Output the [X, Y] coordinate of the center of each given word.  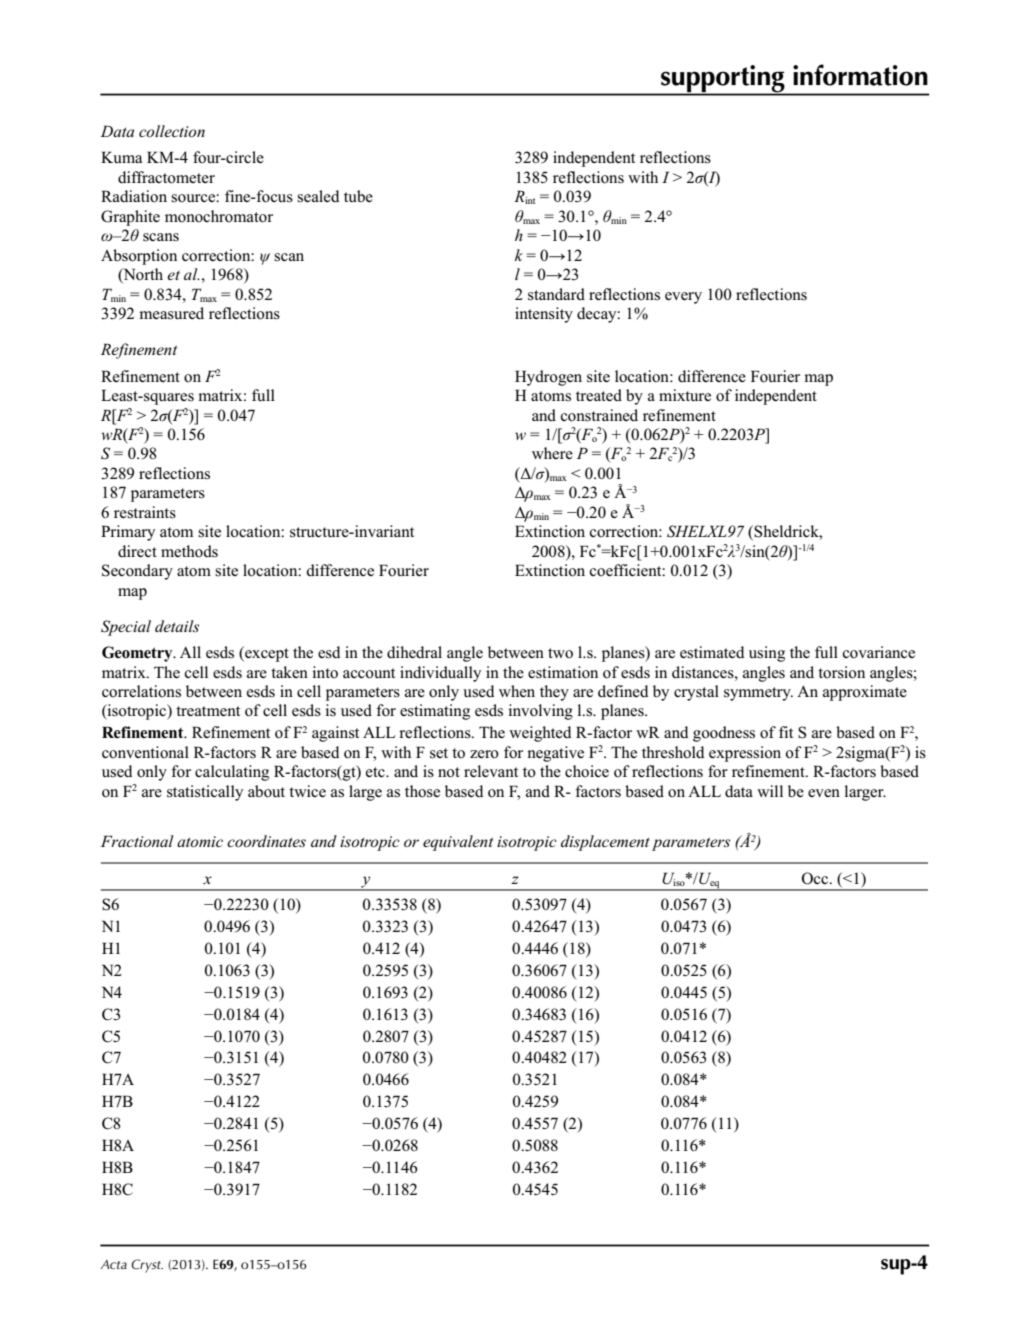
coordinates [266, 841]
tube [358, 196]
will [770, 791]
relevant [491, 771]
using [767, 654]
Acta [114, 1264]
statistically [205, 793]
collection [172, 131]
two [560, 653]
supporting [723, 80]
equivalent [458, 843]
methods [189, 551]
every [683, 298]
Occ [816, 878]
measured [171, 313]
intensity [544, 315]
